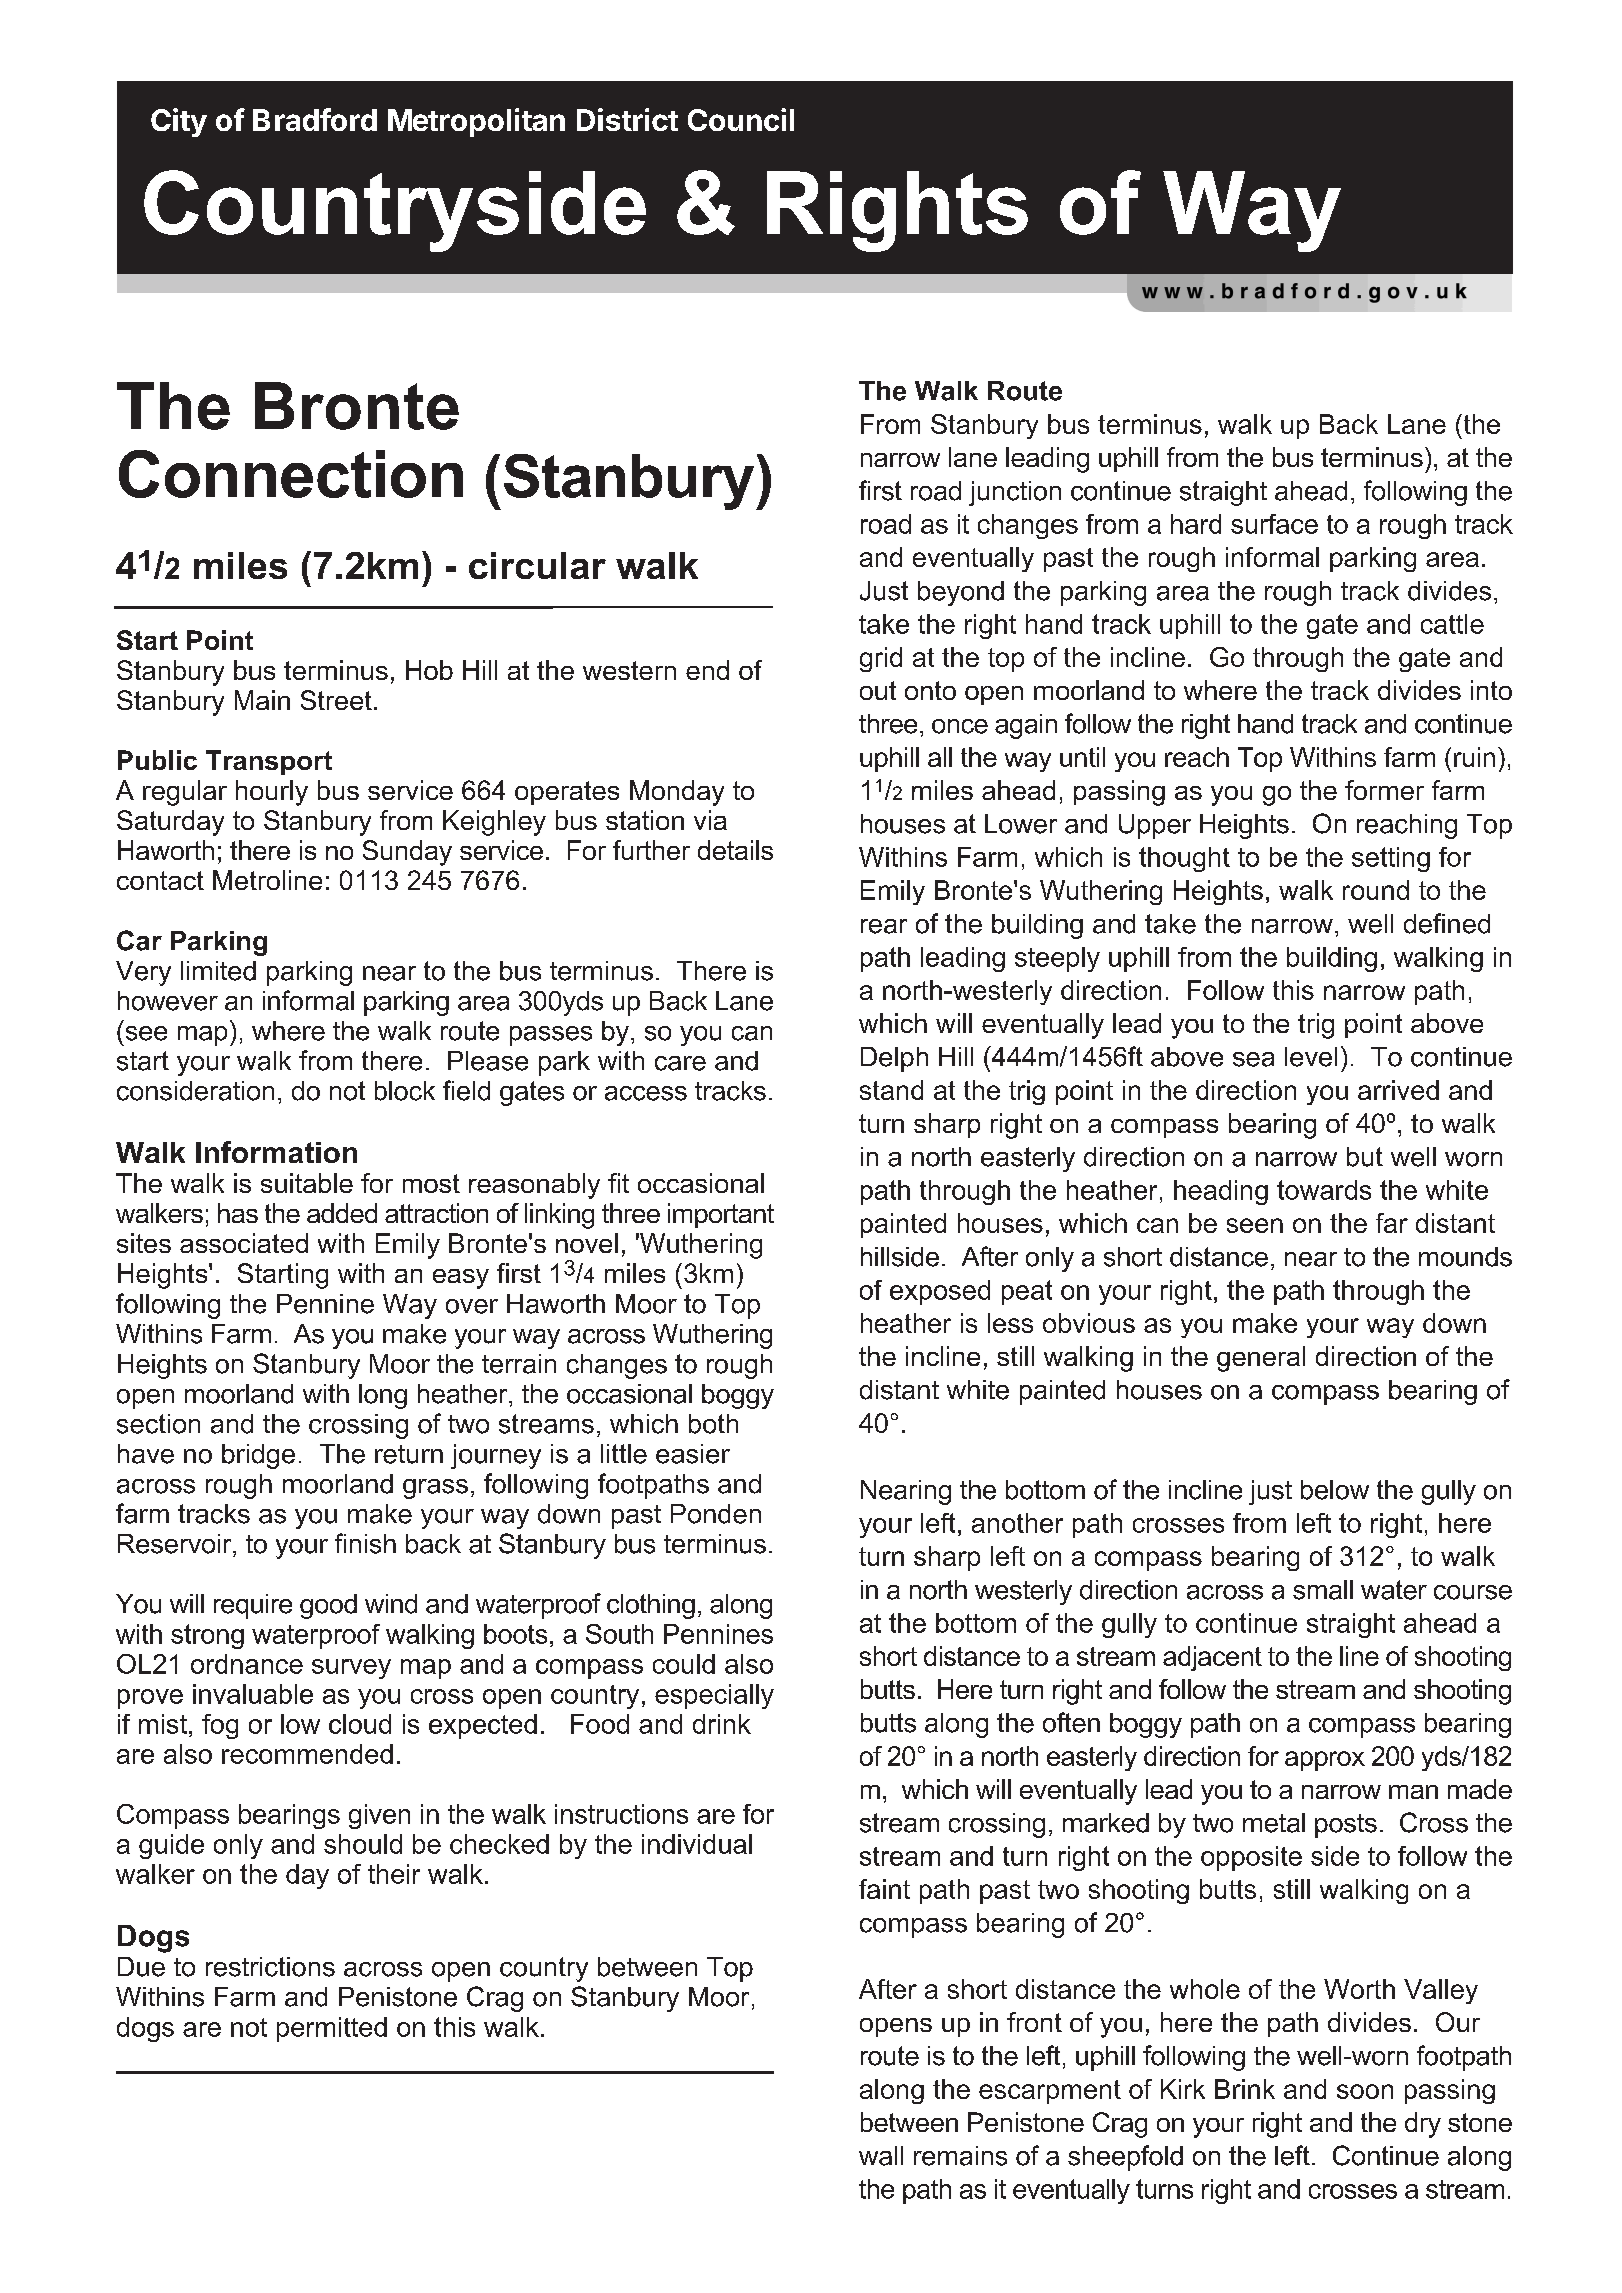 This screenshot has width=1622, height=2293. I want to click on Bradford, so click(315, 119).
